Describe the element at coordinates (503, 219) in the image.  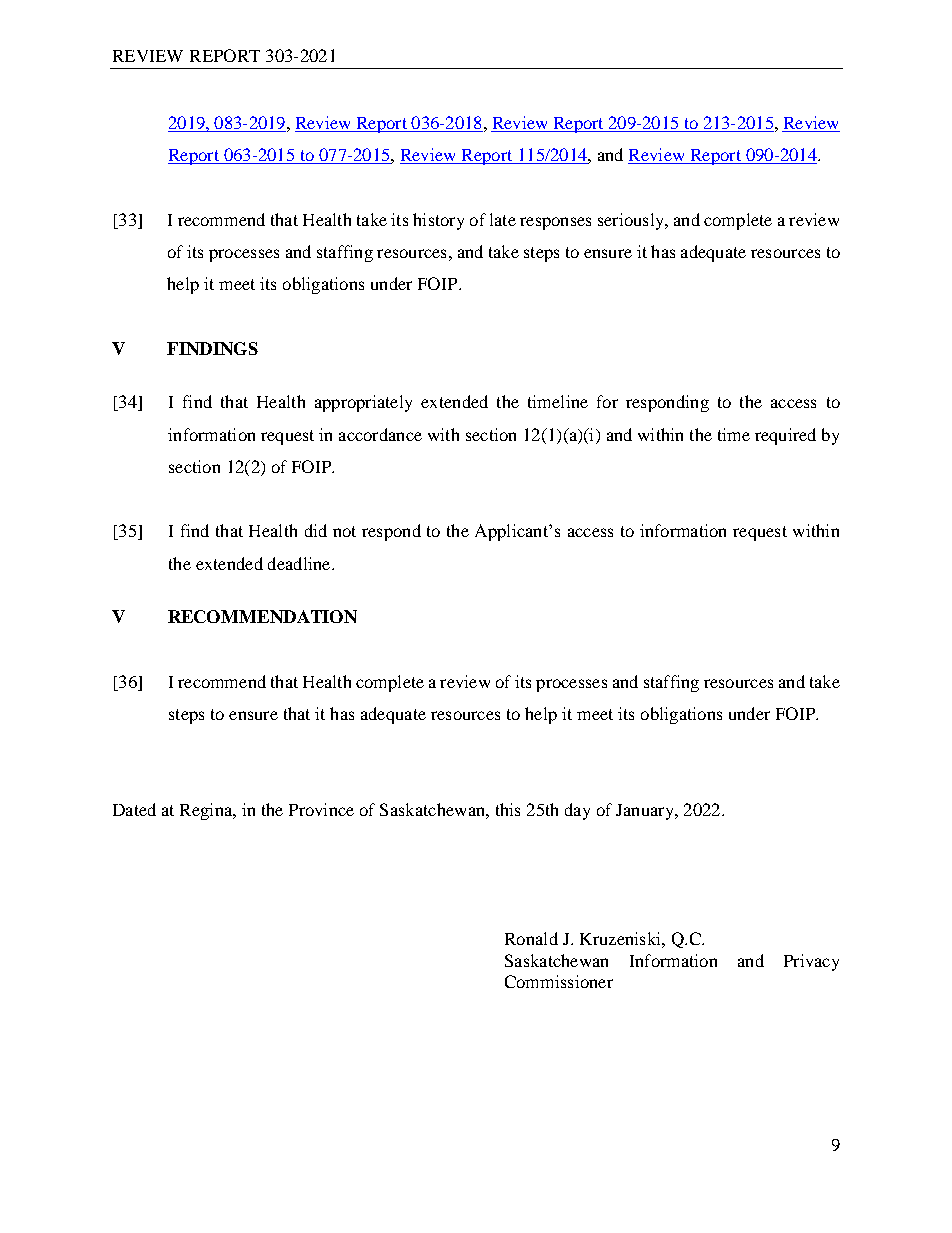
I see `late` at that location.
